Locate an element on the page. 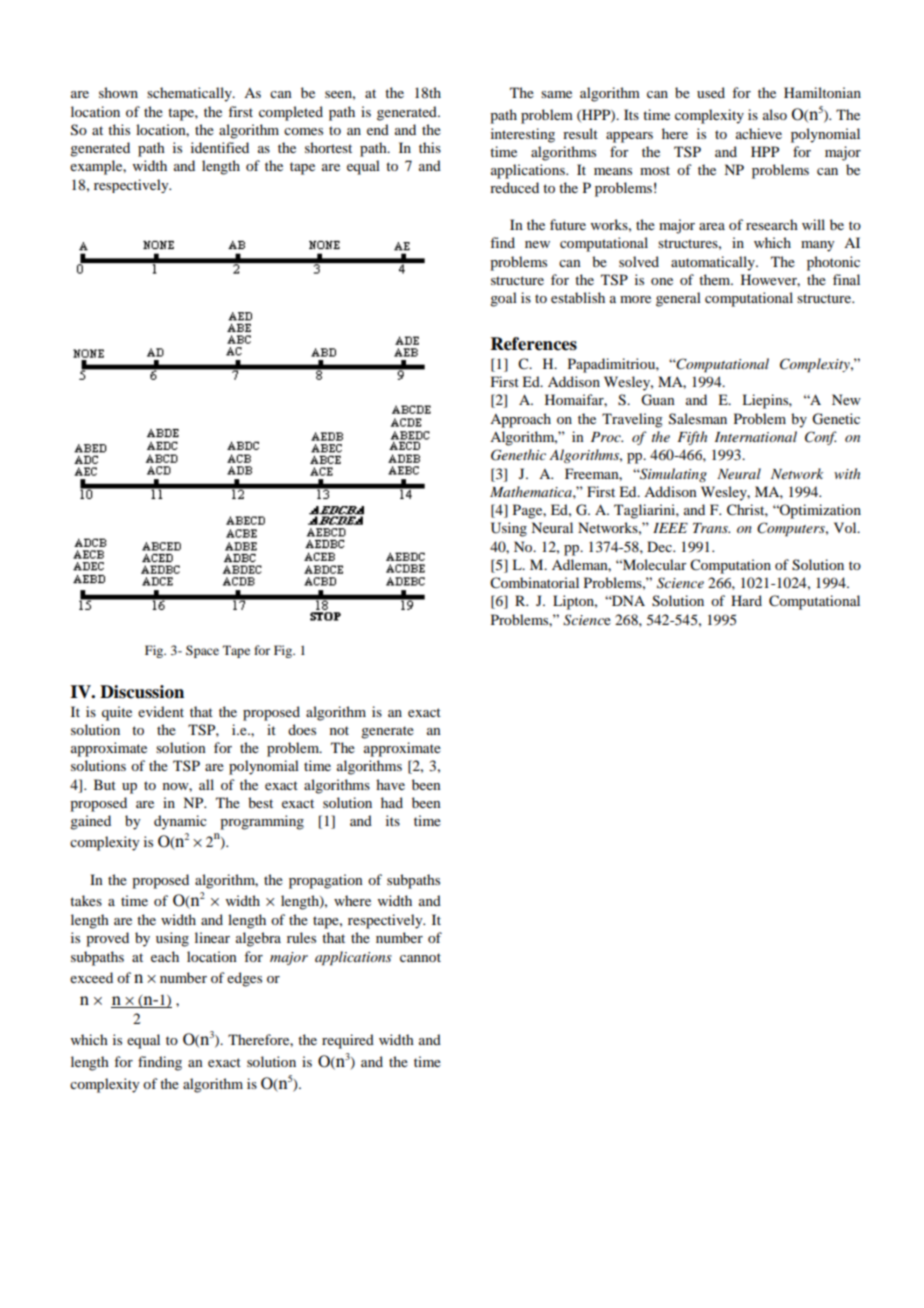  evident is located at coordinates (161, 711).
